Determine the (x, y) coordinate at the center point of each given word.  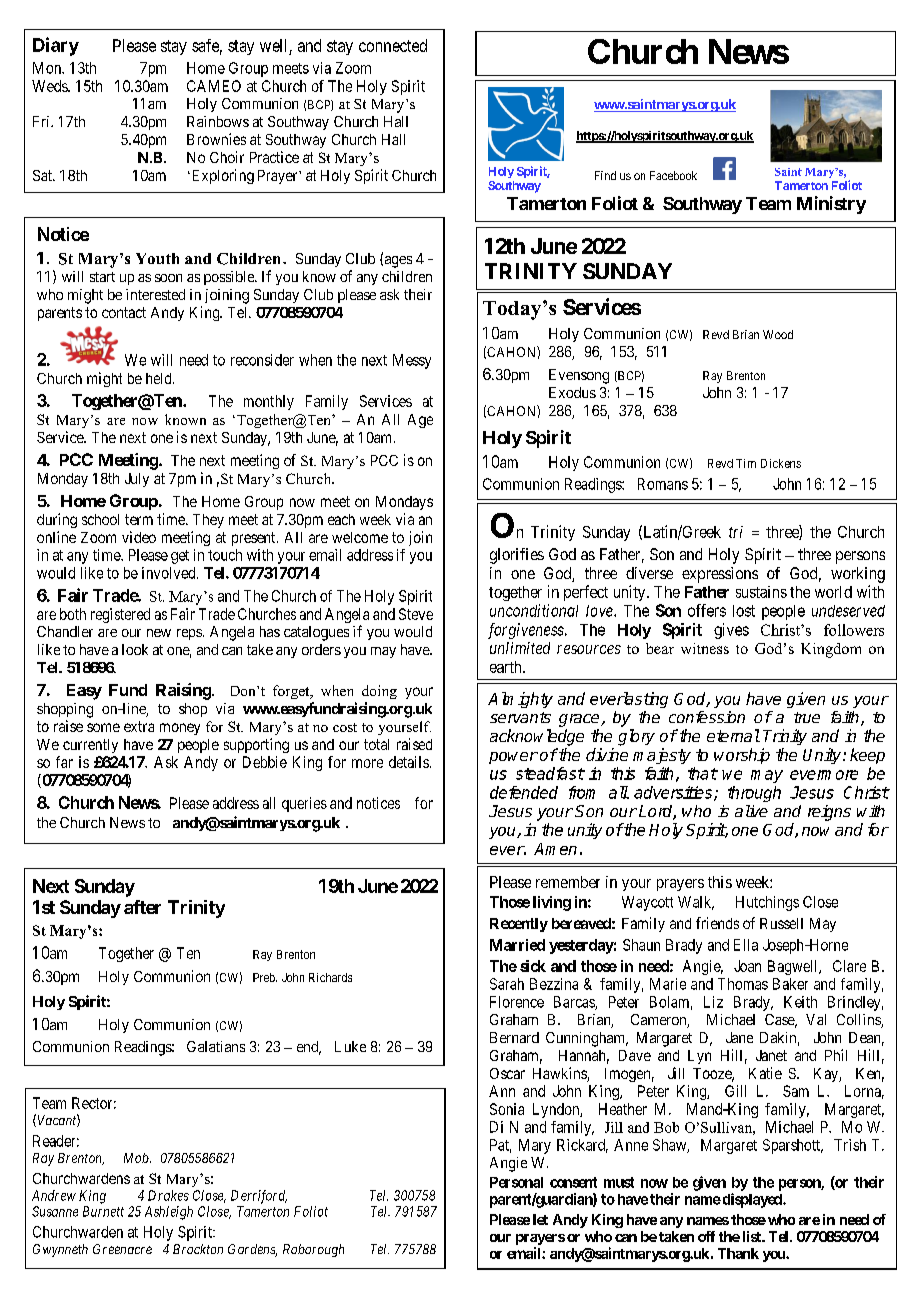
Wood (778, 334)
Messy (412, 361)
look (135, 649)
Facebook (673, 175)
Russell (781, 923)
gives (731, 631)
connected (393, 45)
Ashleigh (169, 1213)
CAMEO (214, 86)
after (142, 907)
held (160, 378)
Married (517, 945)
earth (507, 667)
